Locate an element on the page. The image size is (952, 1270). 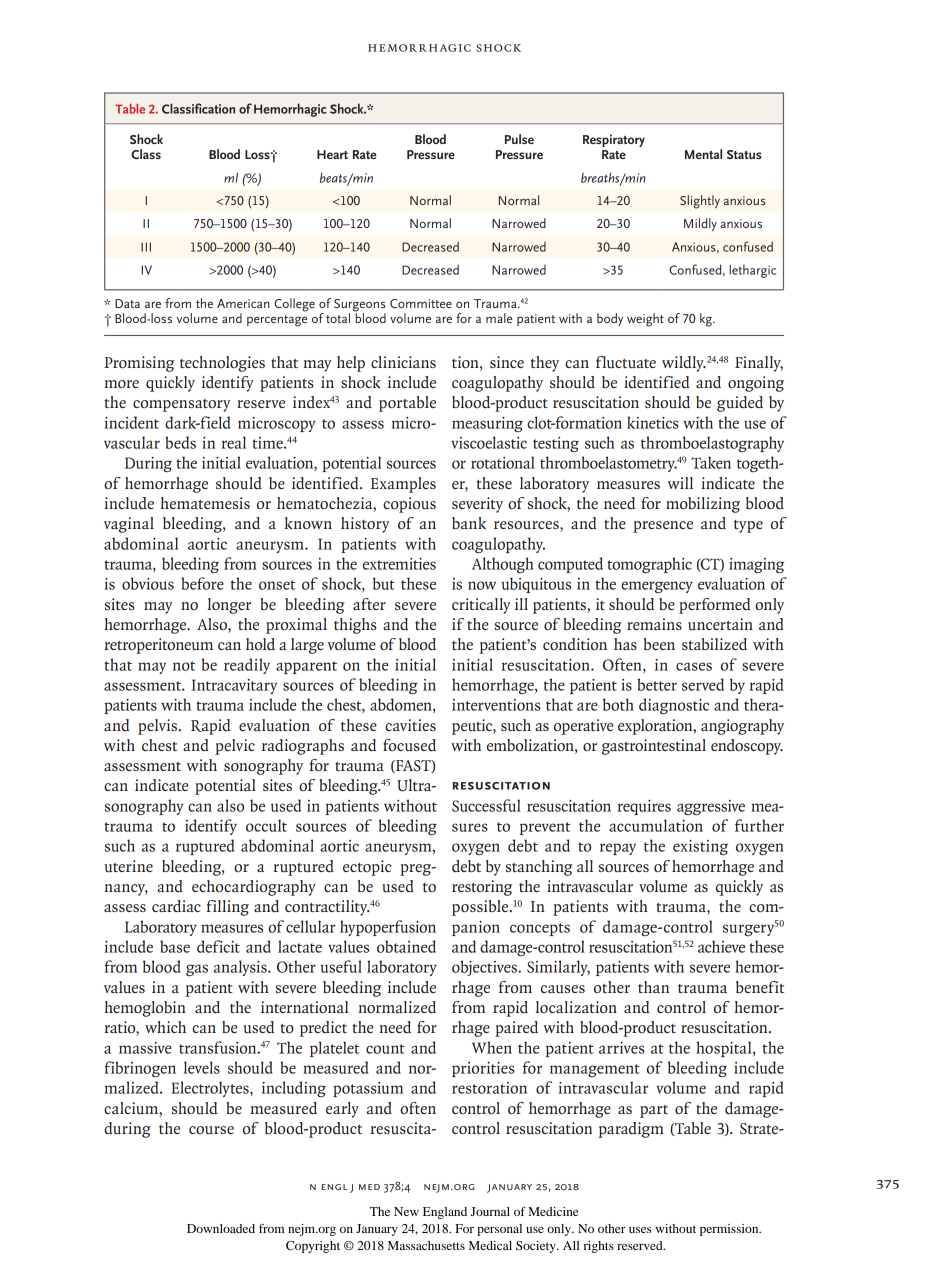
Pulse is located at coordinates (519, 139).
